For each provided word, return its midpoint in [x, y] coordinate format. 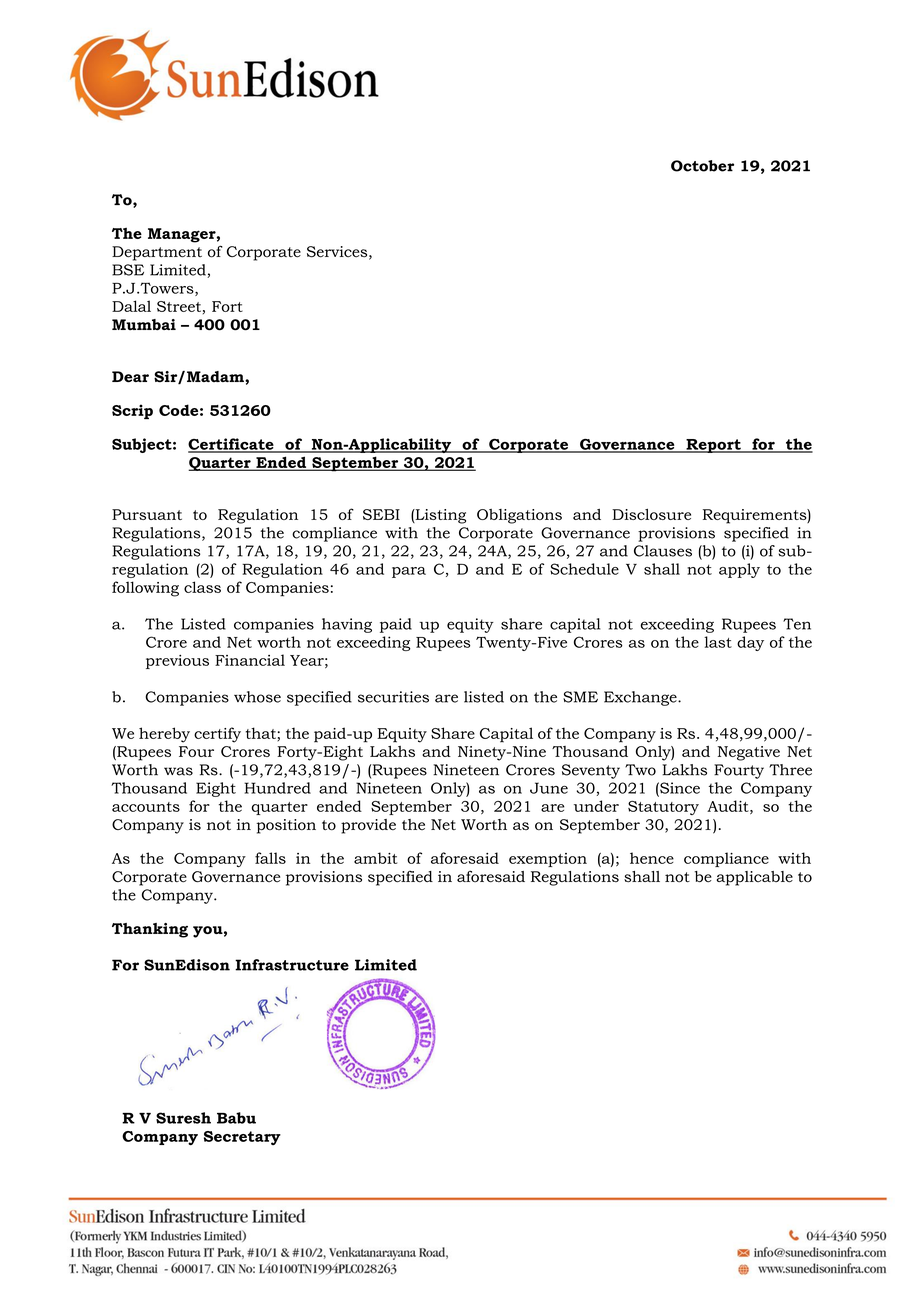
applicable [755, 878]
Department [157, 253]
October [702, 166]
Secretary [242, 1138]
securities [393, 697]
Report [713, 446]
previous [177, 662]
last [718, 642]
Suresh [183, 1118]
